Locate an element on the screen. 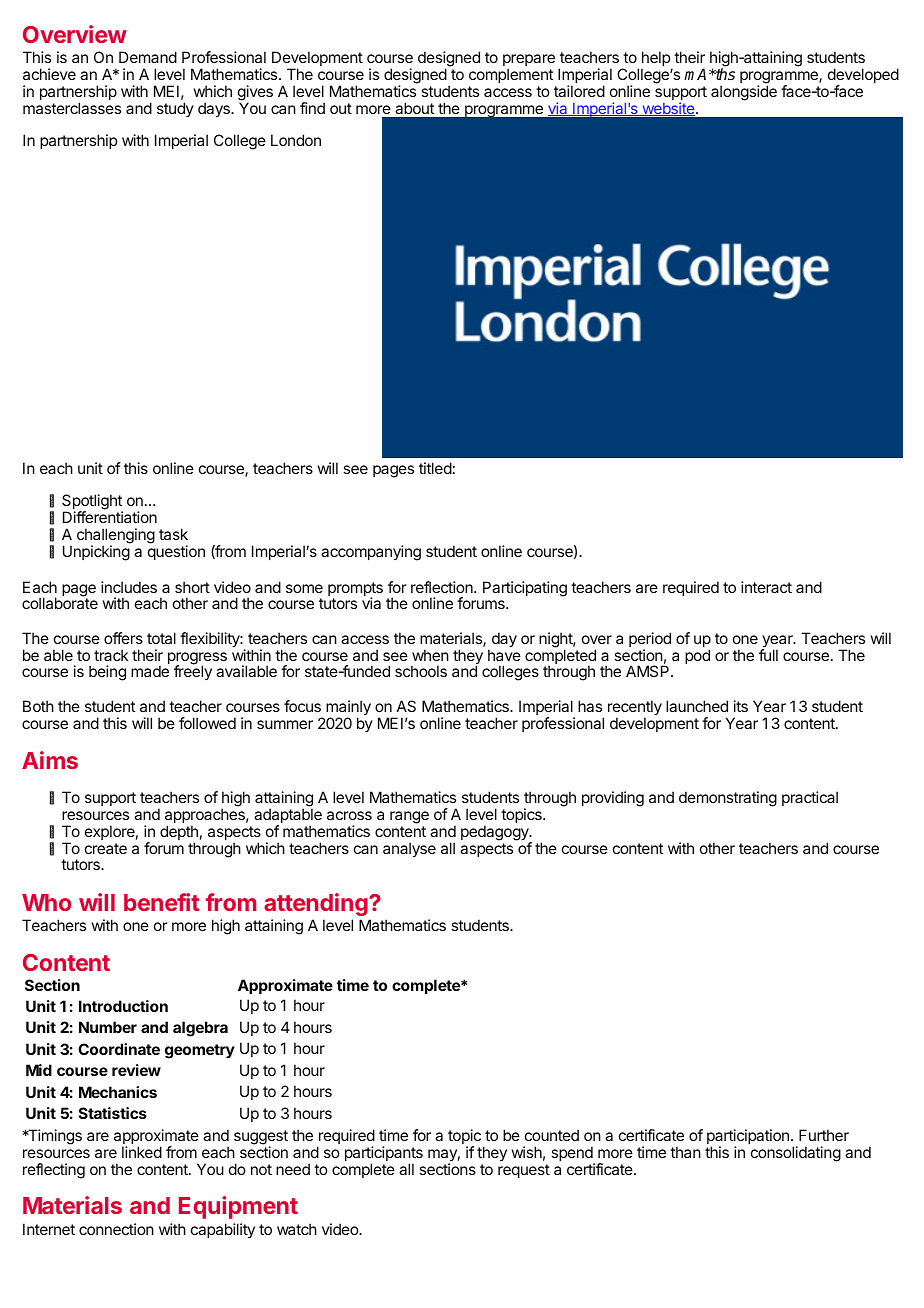 The width and height of the screenshot is (924, 1308). study is located at coordinates (175, 109).
